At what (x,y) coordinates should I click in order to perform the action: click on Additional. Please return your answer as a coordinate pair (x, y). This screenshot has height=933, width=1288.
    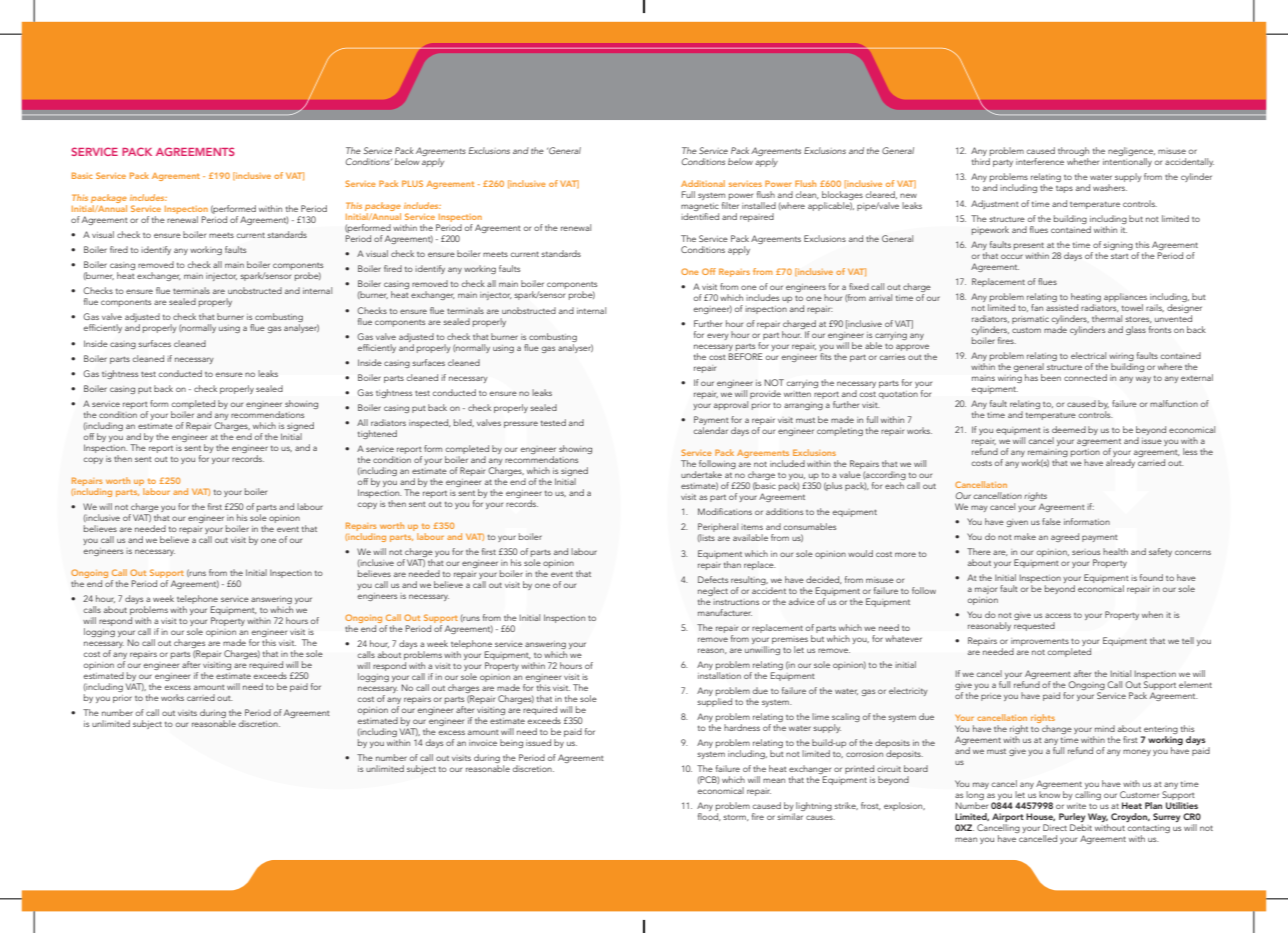
    Looking at the image, I should click on (703, 183).
